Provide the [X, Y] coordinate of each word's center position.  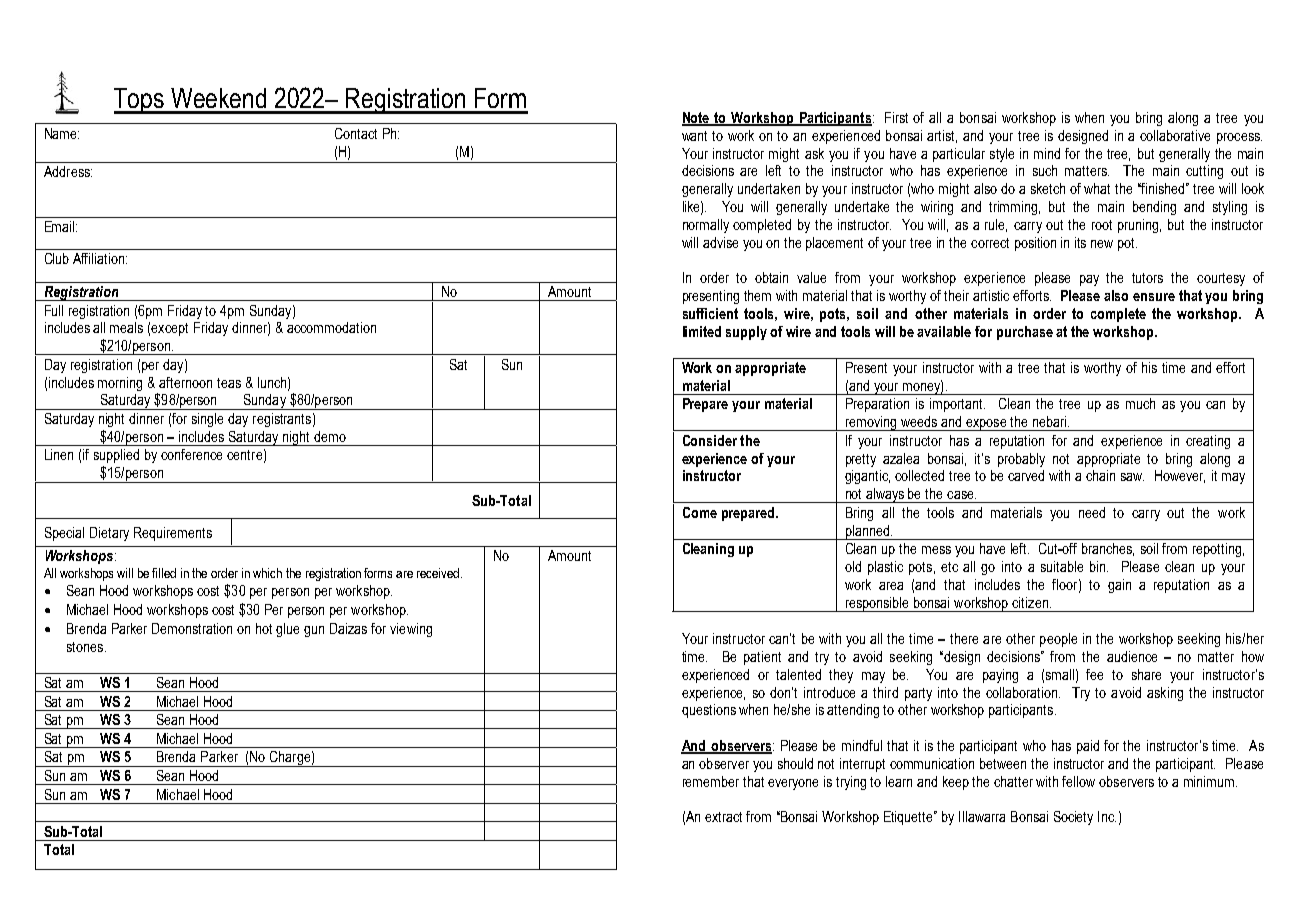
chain [1100, 475]
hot [264, 628]
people [1058, 640]
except [169, 329]
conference [191, 454]
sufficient [710, 313]
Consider [710, 440]
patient [762, 658]
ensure [1154, 297]
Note [697, 119]
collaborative [1175, 135]
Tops [140, 101]
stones [85, 647]
